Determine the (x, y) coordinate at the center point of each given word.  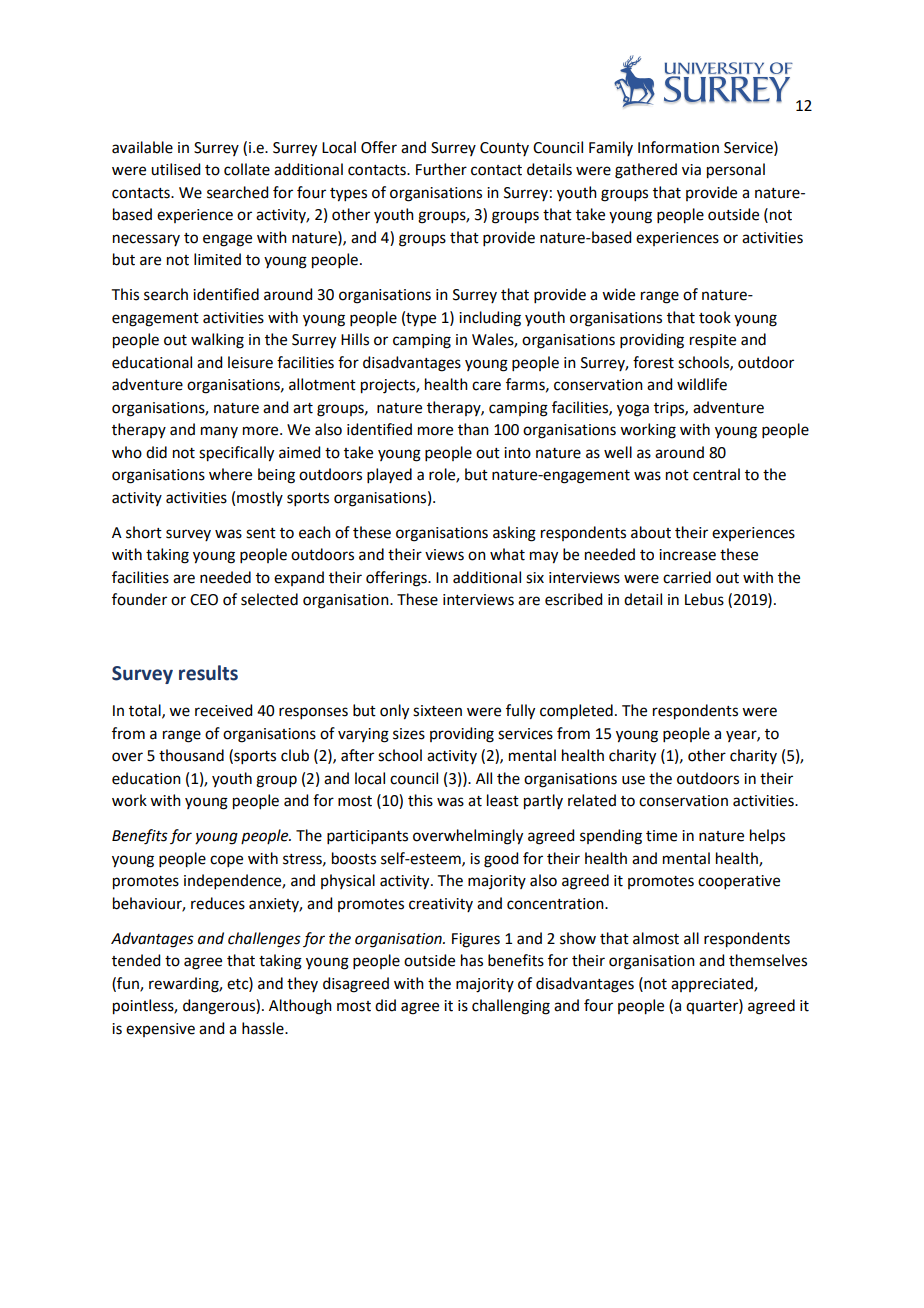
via (691, 170)
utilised (175, 169)
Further (441, 169)
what (507, 554)
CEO (204, 600)
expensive (160, 1030)
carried (687, 577)
